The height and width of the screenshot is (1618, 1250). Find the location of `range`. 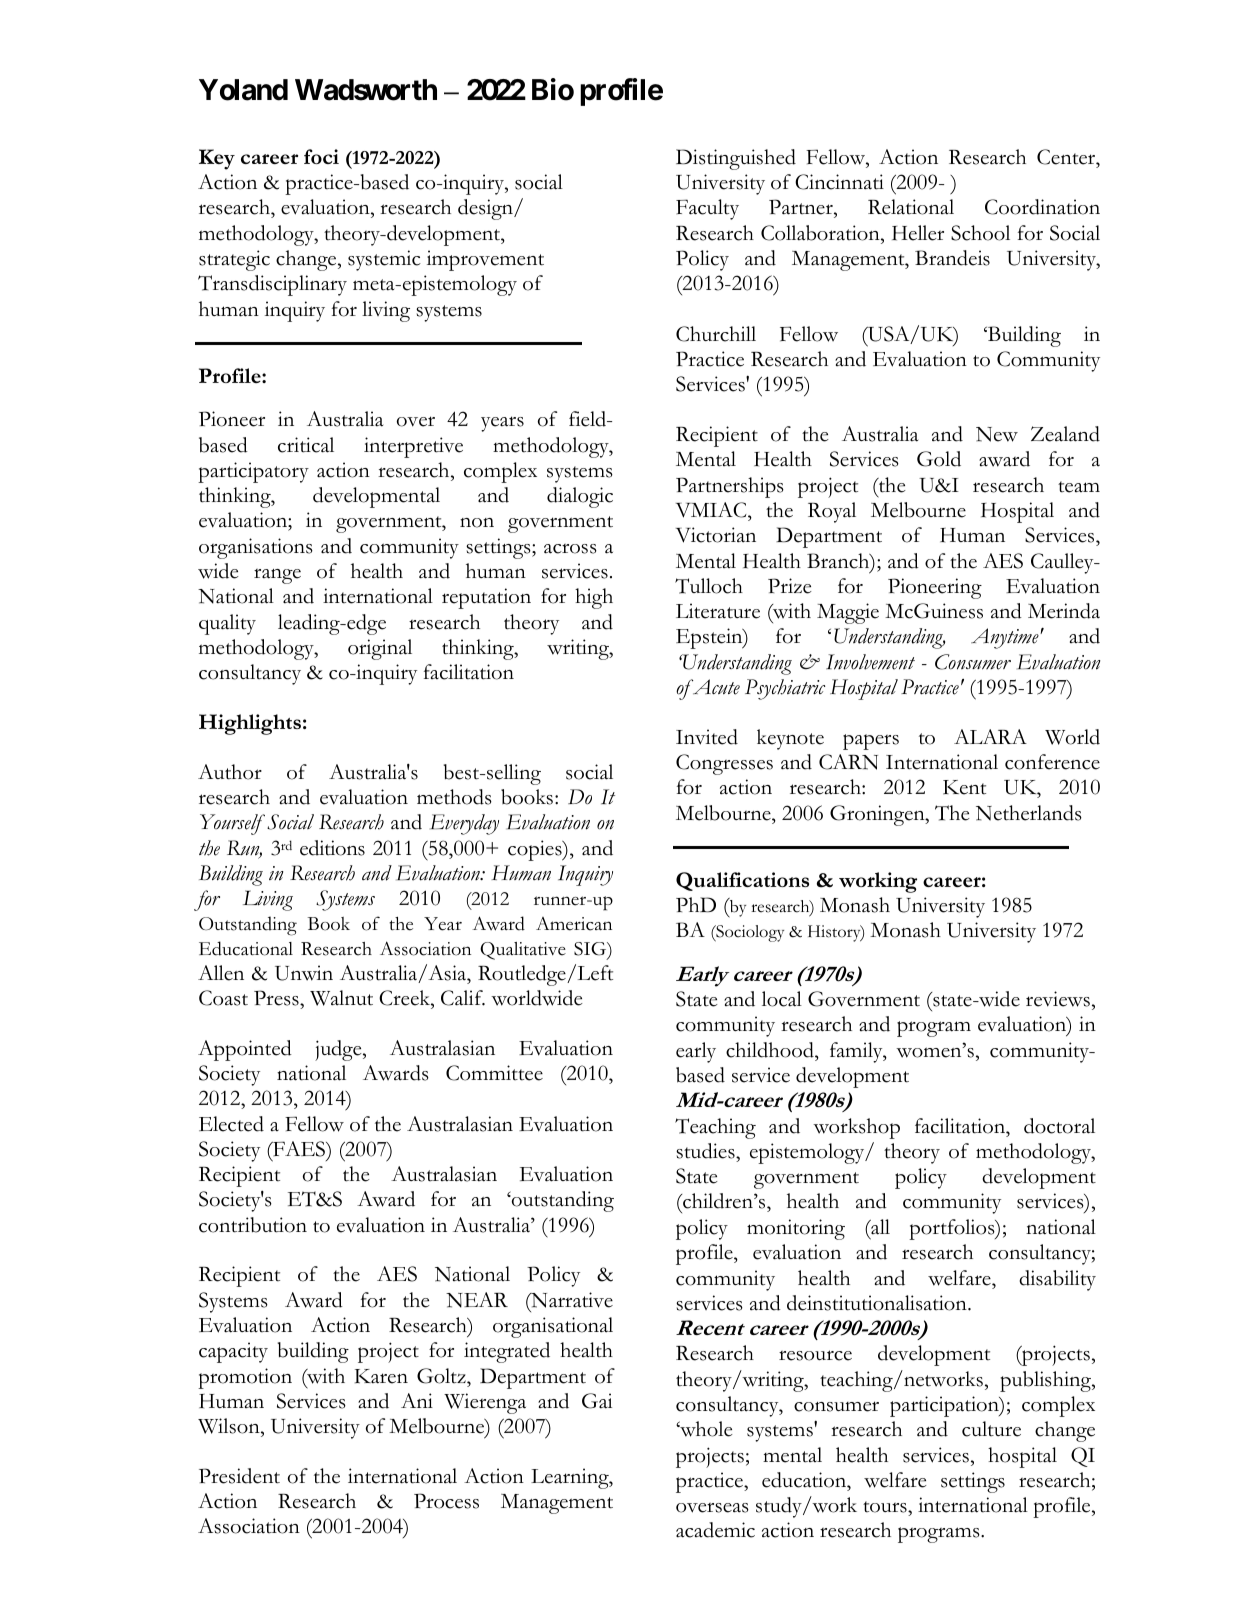

range is located at coordinates (277, 576).
